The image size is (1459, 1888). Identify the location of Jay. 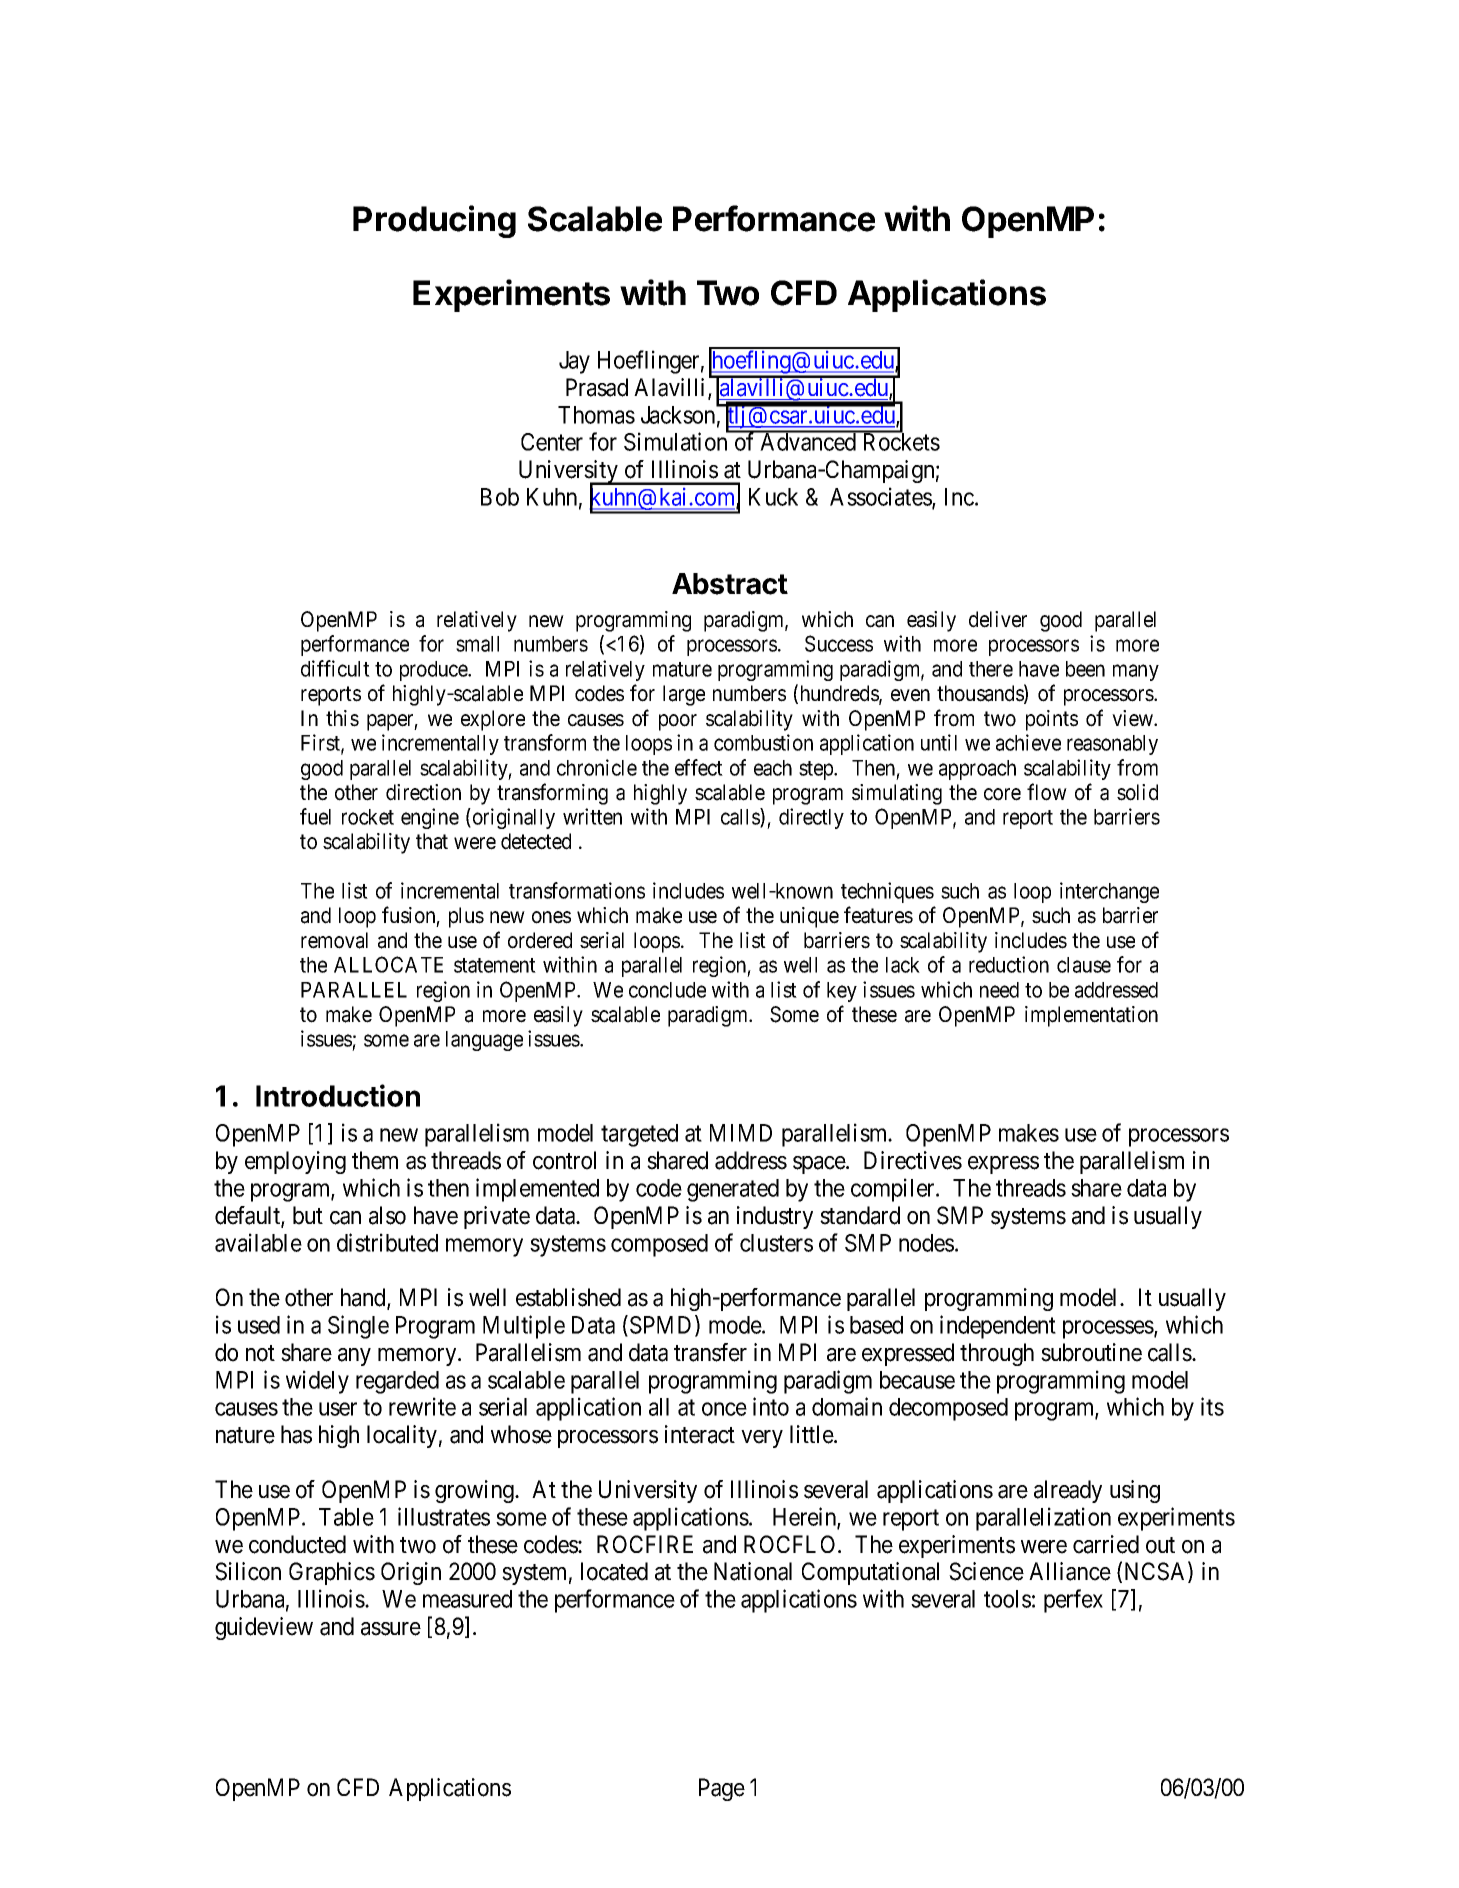
(574, 362).
